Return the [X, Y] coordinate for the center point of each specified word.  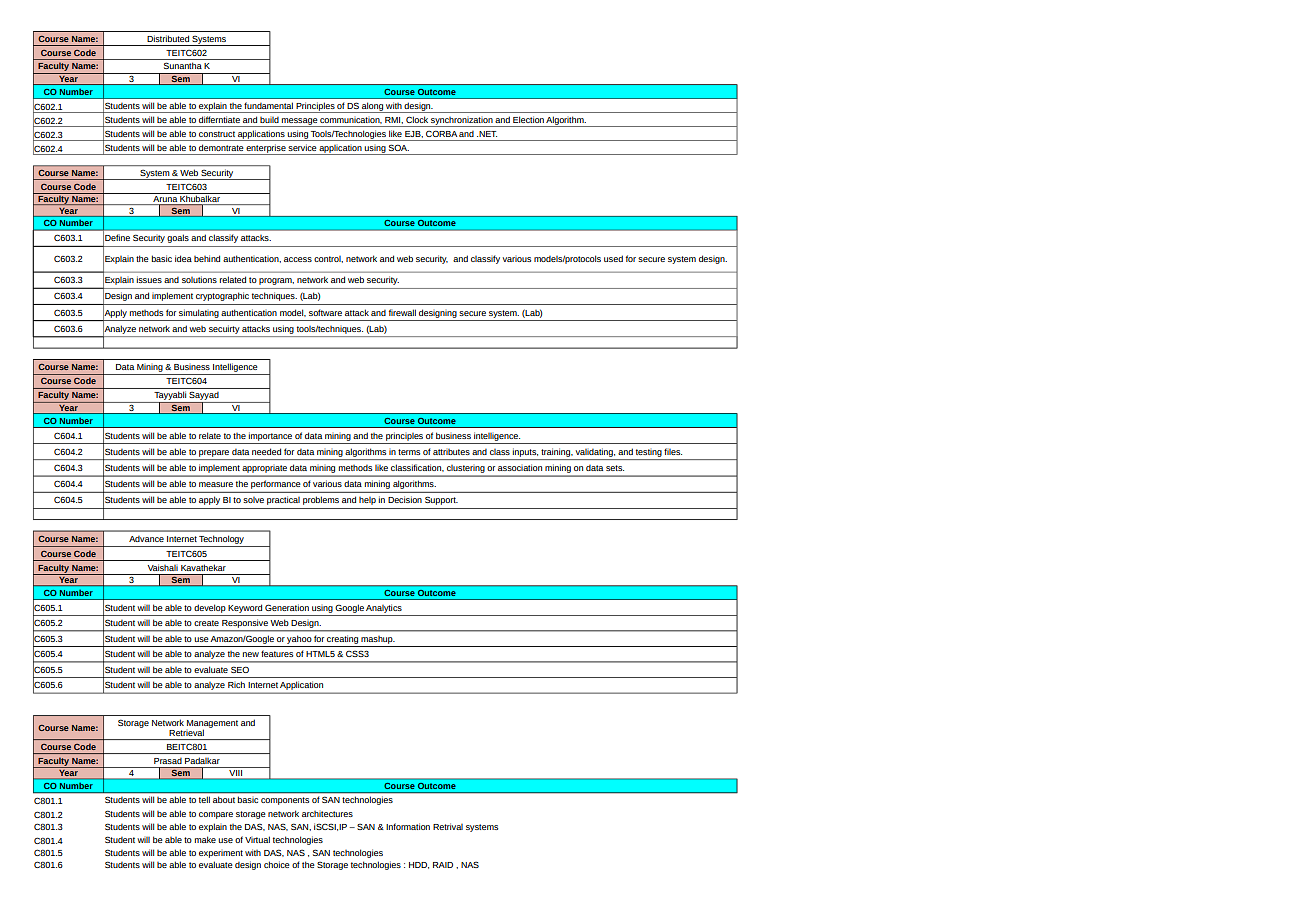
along [372, 107]
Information [408, 826]
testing [649, 453]
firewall [402, 312]
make [205, 839]
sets [615, 468]
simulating [199, 313]
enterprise [266, 149]
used [613, 258]
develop [210, 608]
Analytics [384, 608]
